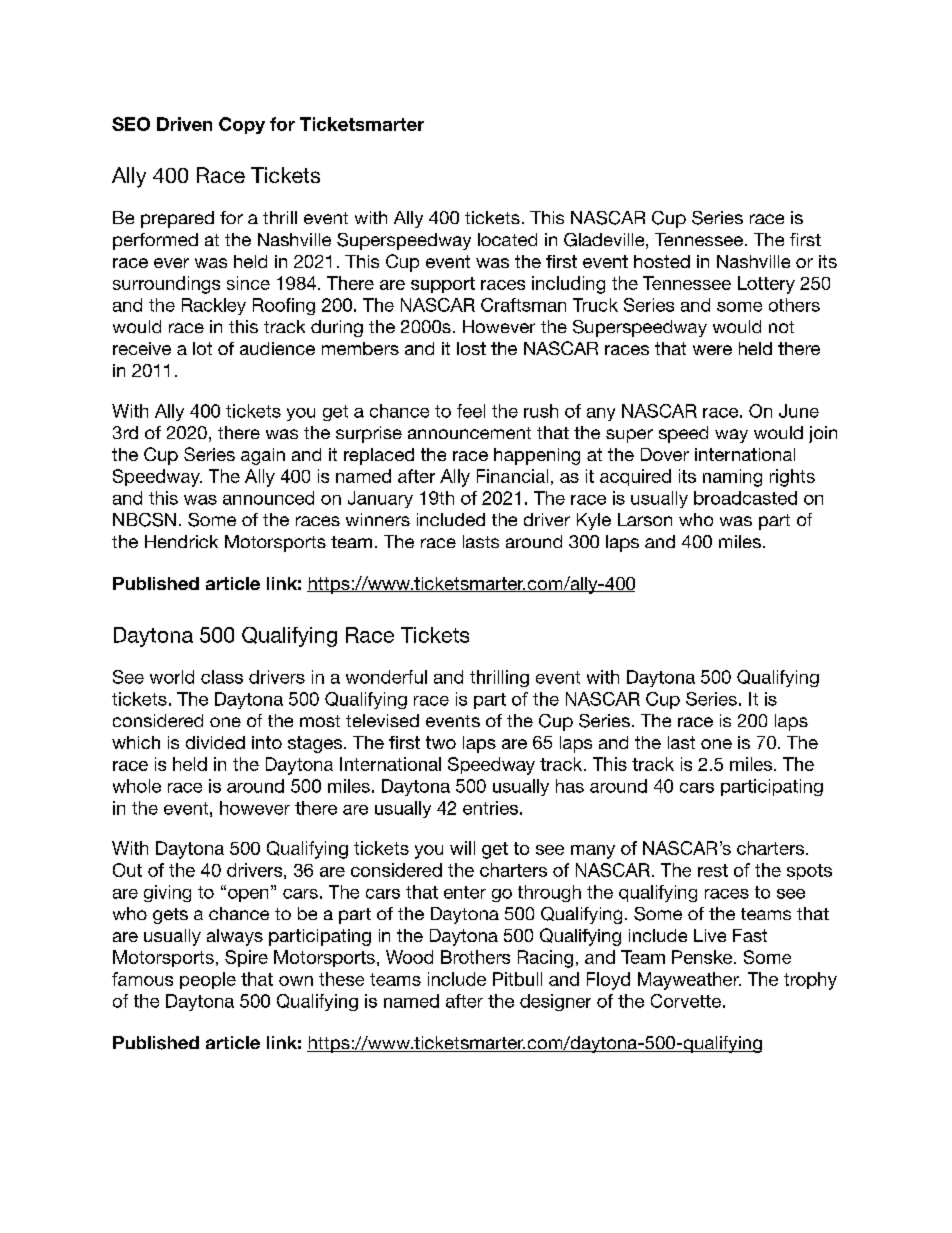 Image resolution: width=952 pixels, height=1233 pixels. What do you see at coordinates (662, 261) in the screenshot?
I see `hosted` at bounding box center [662, 261].
